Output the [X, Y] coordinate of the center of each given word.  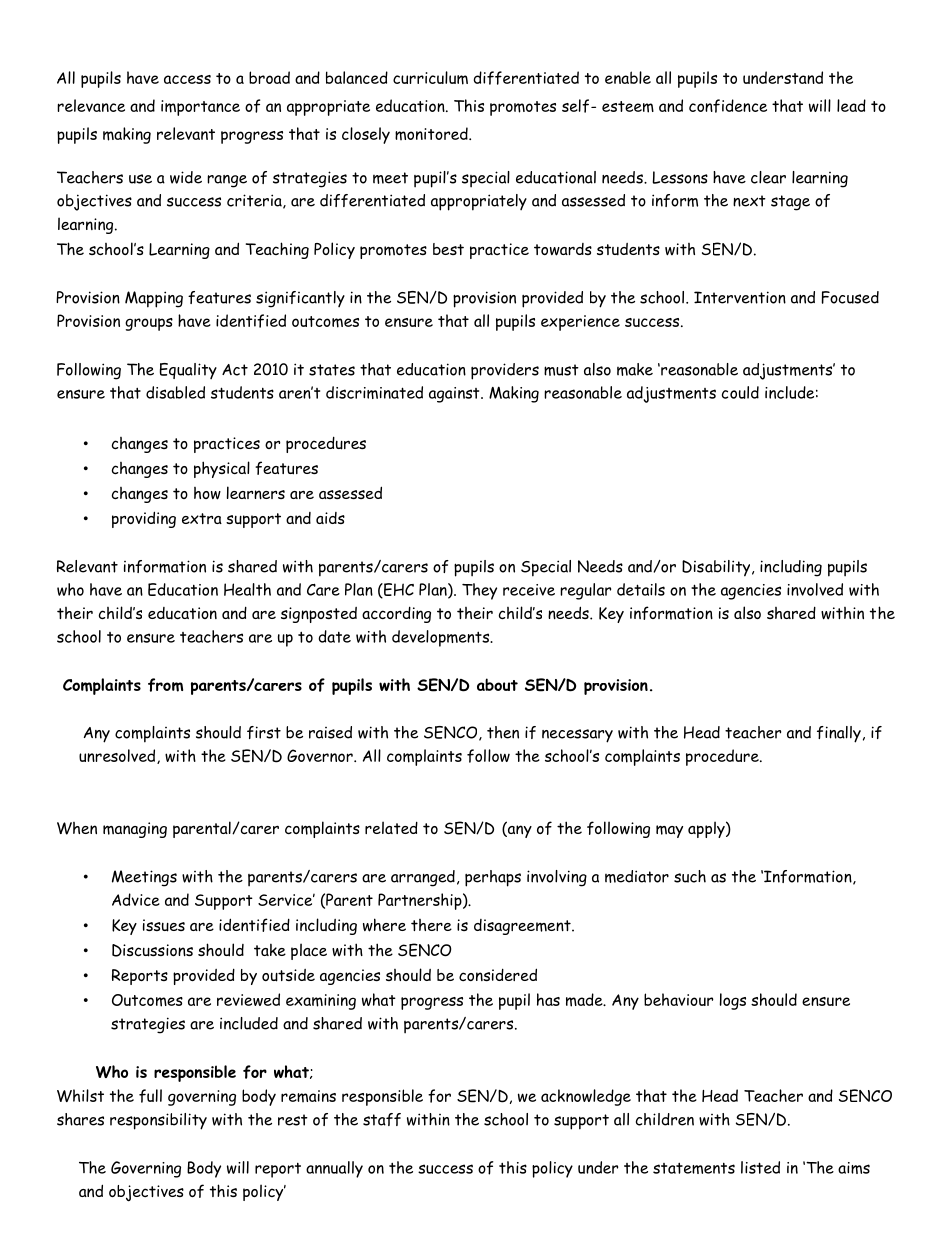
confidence [728, 106]
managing [135, 830]
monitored [432, 133]
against [455, 395]
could [740, 392]
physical [222, 469]
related [391, 827]
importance [200, 108]
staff [382, 1119]
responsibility [158, 1121]
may [669, 831]
